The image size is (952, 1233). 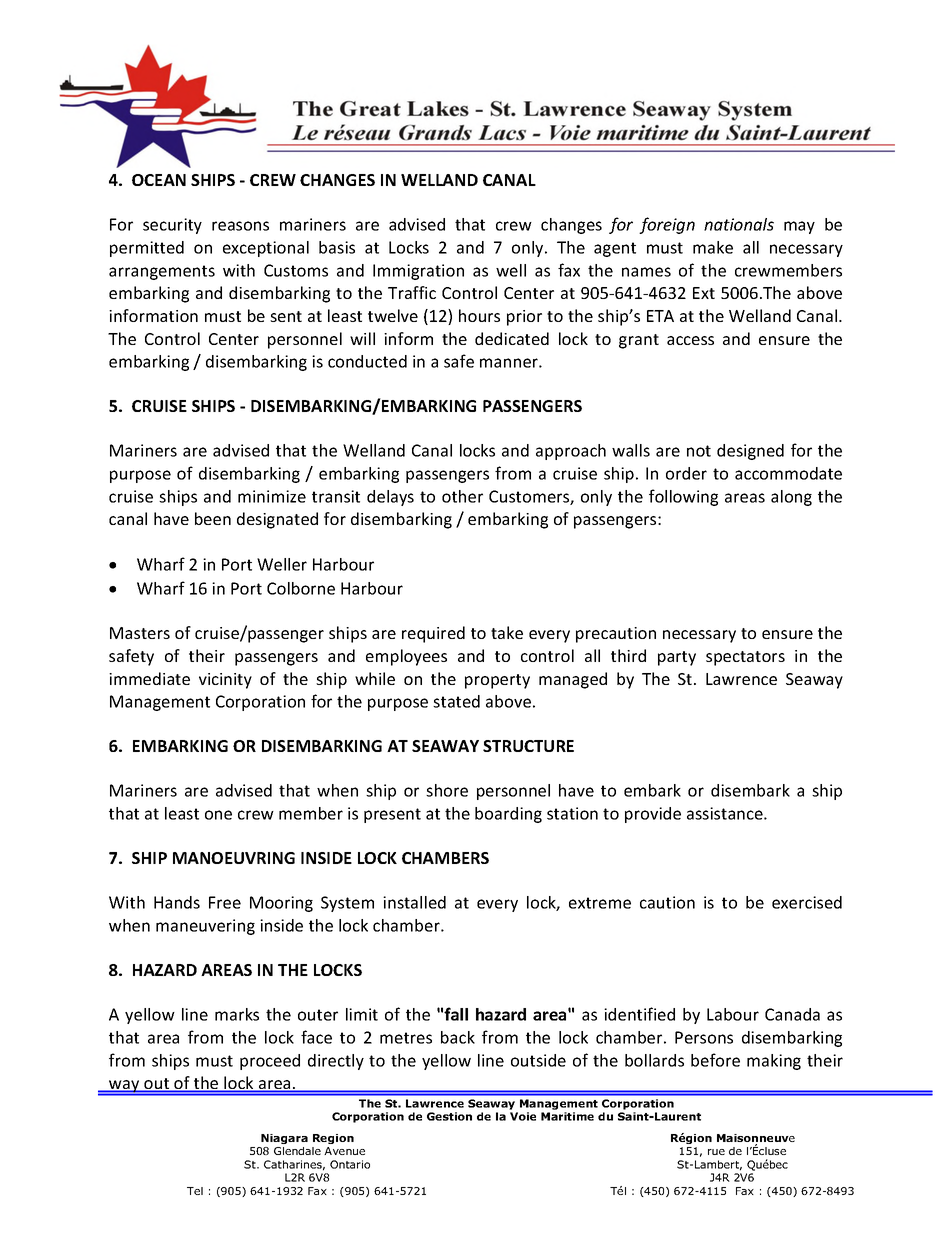 What do you see at coordinates (240, 226) in the screenshot?
I see `reasons` at bounding box center [240, 226].
